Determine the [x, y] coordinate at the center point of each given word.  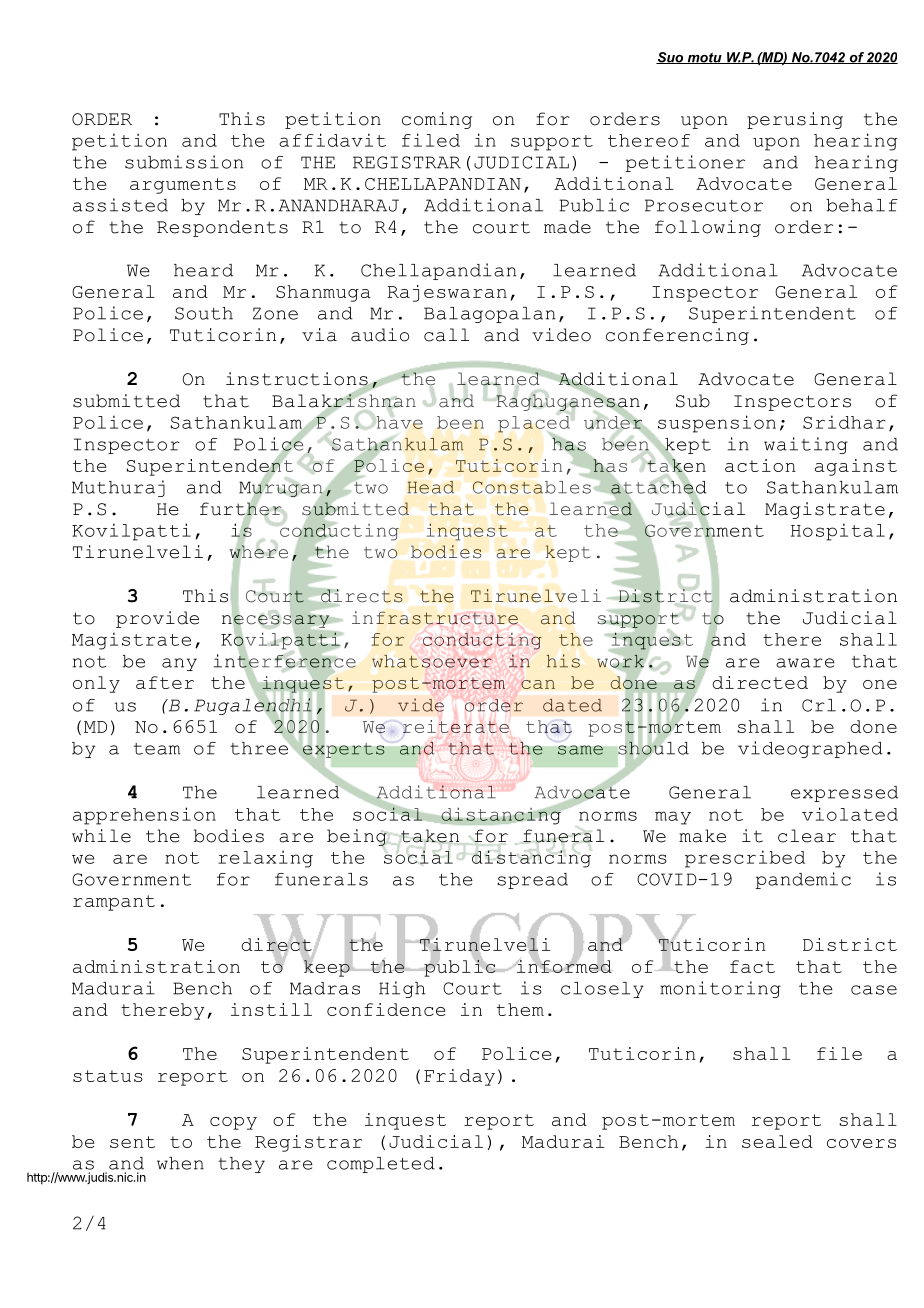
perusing [795, 120]
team [157, 749]
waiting [806, 445]
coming [437, 120]
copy [233, 1123]
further [241, 509]
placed [534, 424]
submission [184, 162]
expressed [844, 794]
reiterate [456, 726]
